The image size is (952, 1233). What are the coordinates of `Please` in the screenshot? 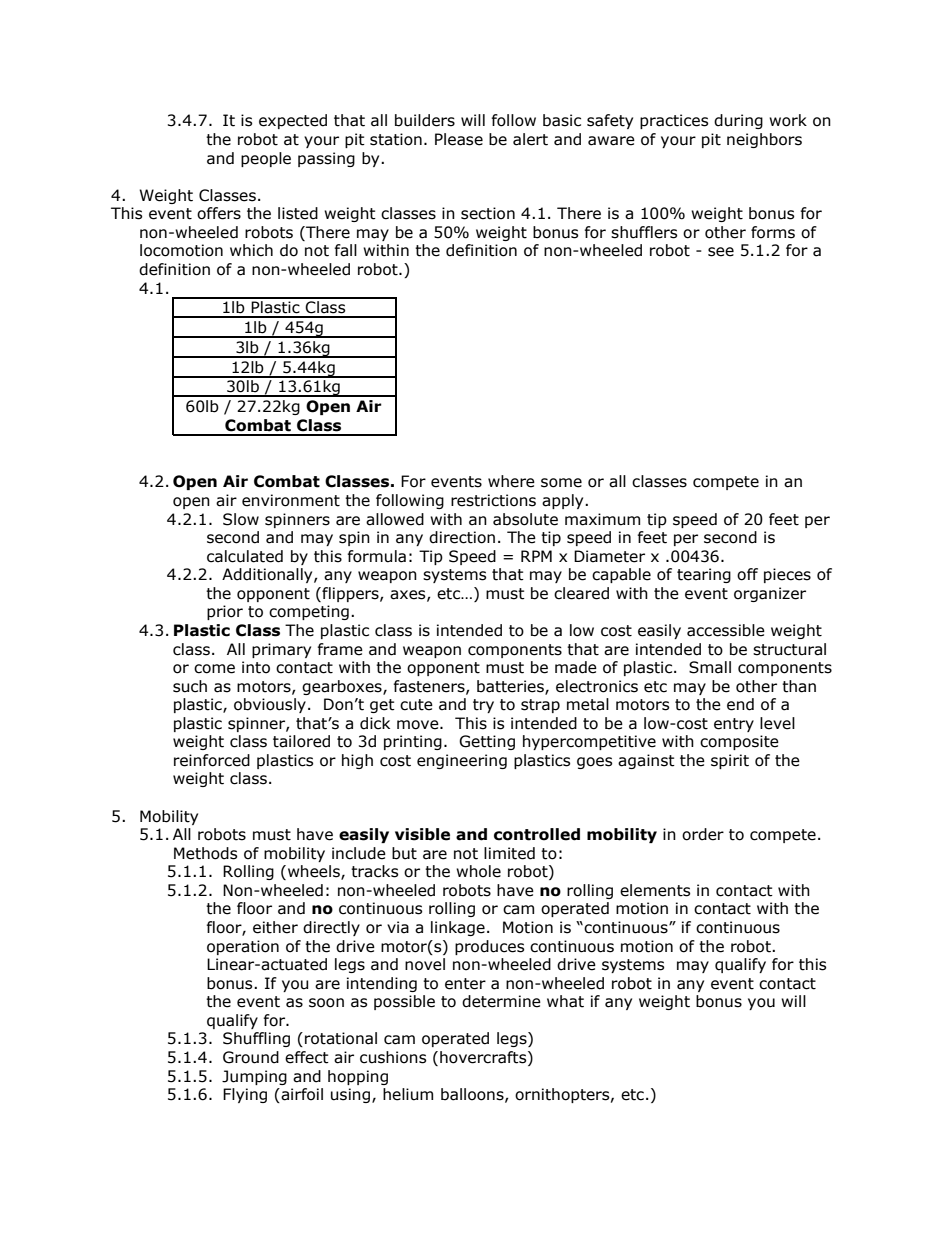 It's located at (459, 139).
